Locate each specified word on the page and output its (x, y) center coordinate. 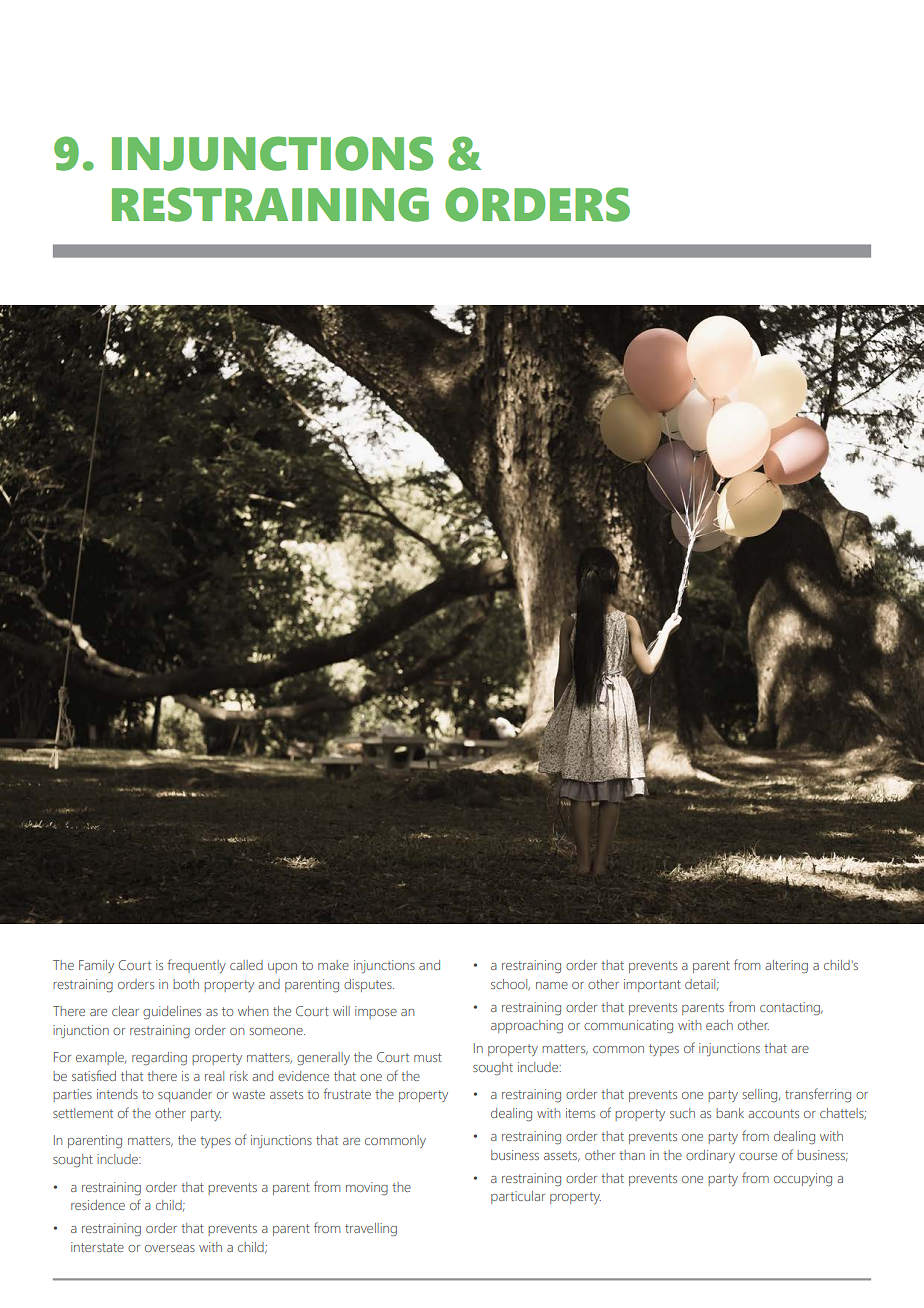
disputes (369, 985)
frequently (196, 966)
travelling (371, 1230)
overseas (170, 1248)
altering (786, 967)
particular (518, 1197)
